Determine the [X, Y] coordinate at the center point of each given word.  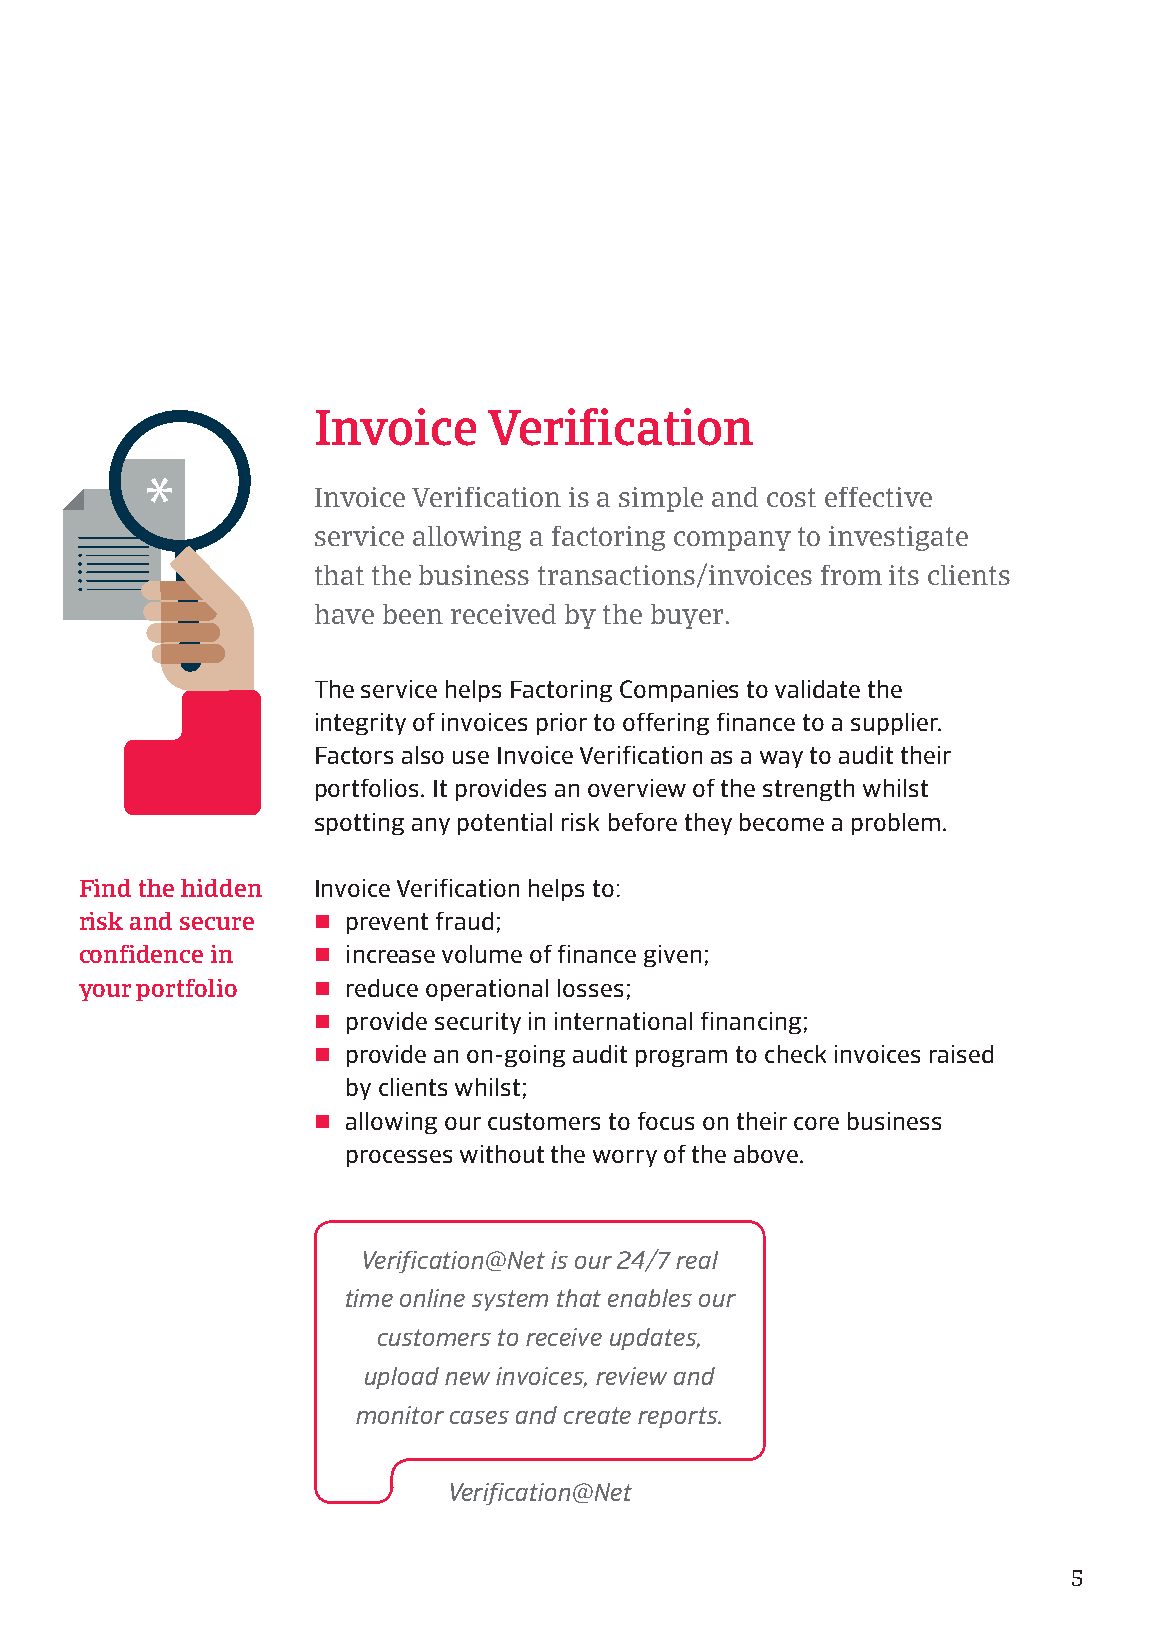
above [766, 1154]
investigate [898, 538]
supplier [895, 724]
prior [562, 724]
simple [661, 499]
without [502, 1154]
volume [482, 954]
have [344, 614]
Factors [354, 755]
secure [217, 923]
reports [679, 1417]
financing [751, 1023]
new [467, 1378]
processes [399, 1158]
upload [402, 1378]
